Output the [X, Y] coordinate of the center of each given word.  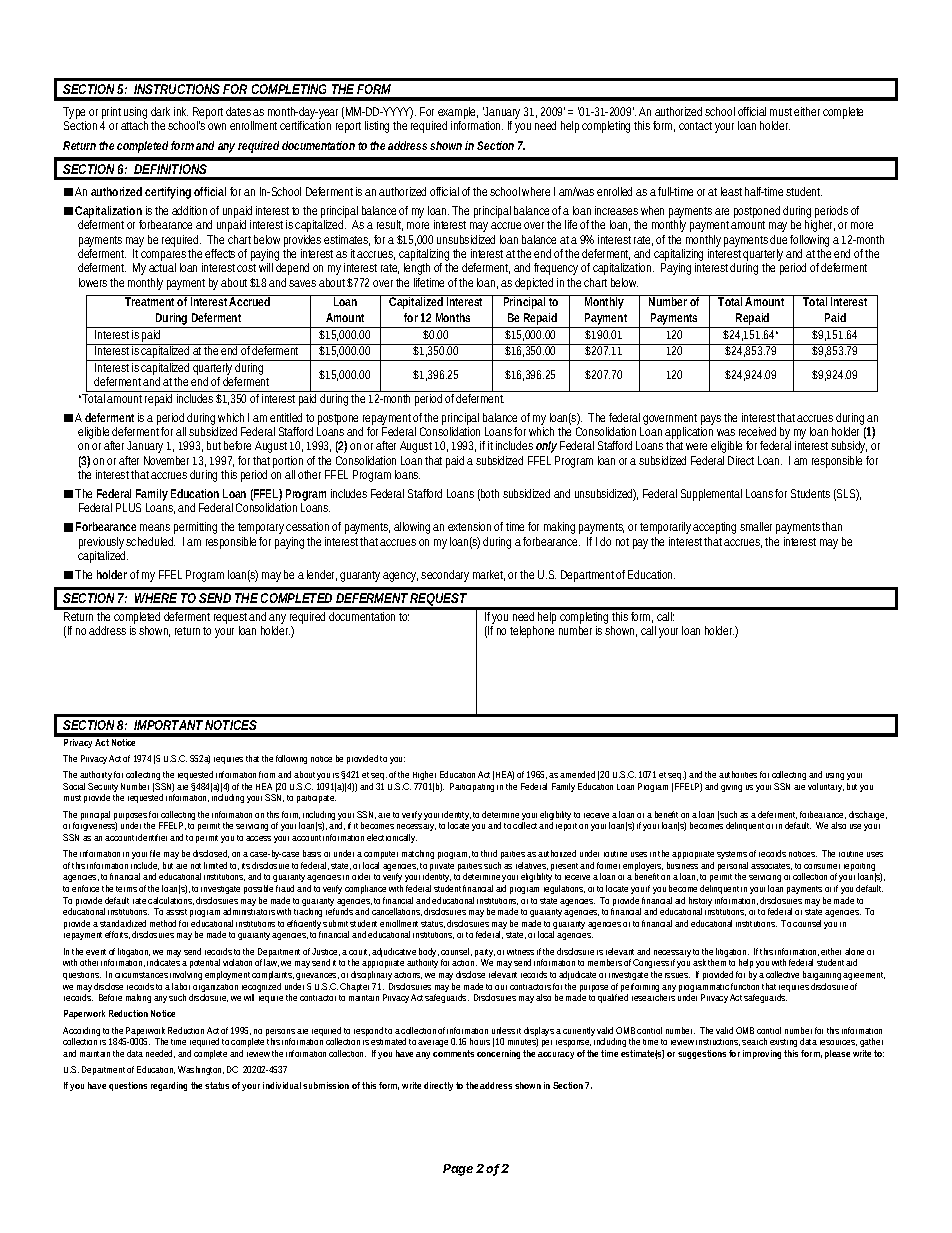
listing [379, 127]
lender [322, 575]
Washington [201, 1070]
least [731, 191]
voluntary [826, 787]
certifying [170, 193]
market [489, 575]
